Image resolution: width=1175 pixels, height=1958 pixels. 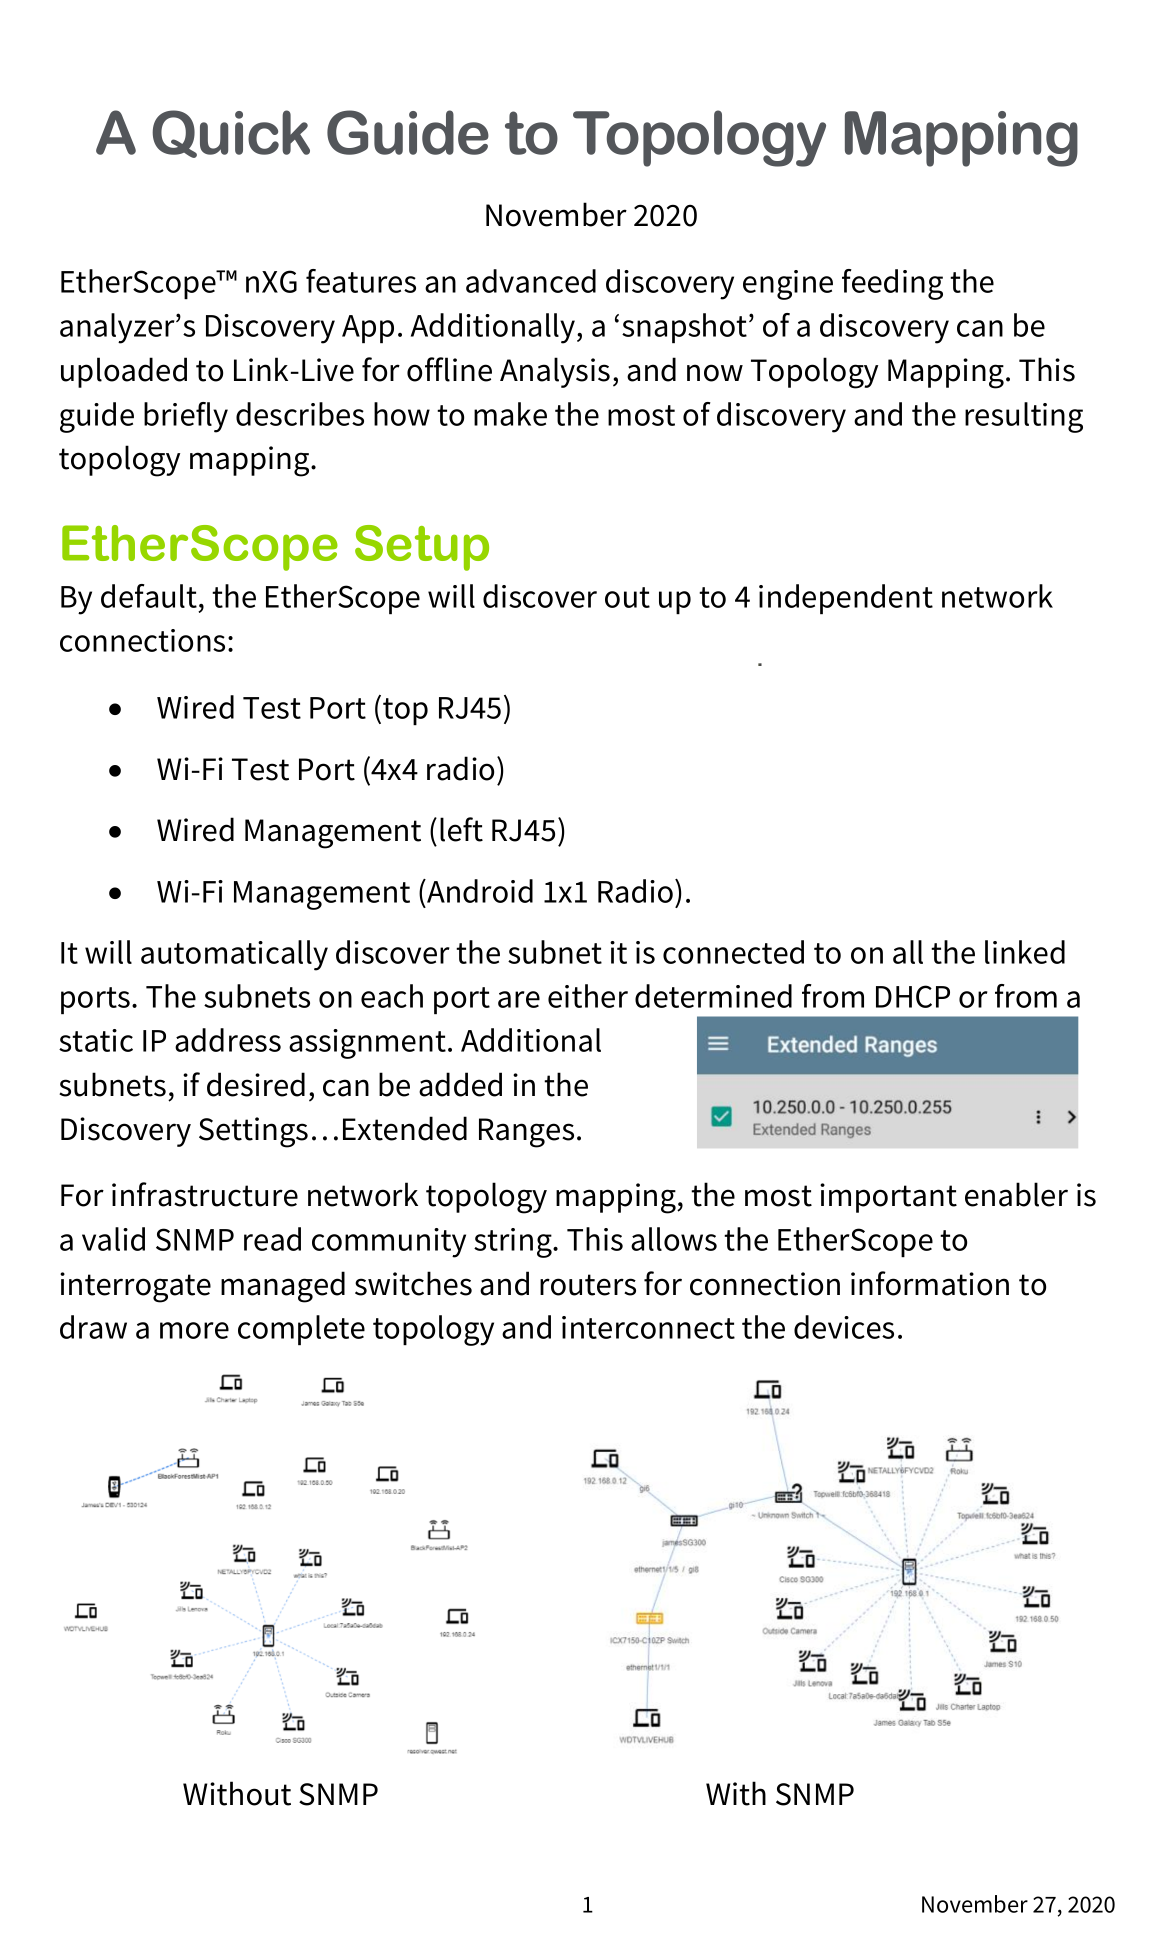 I want to click on feeding, so click(x=892, y=284).
